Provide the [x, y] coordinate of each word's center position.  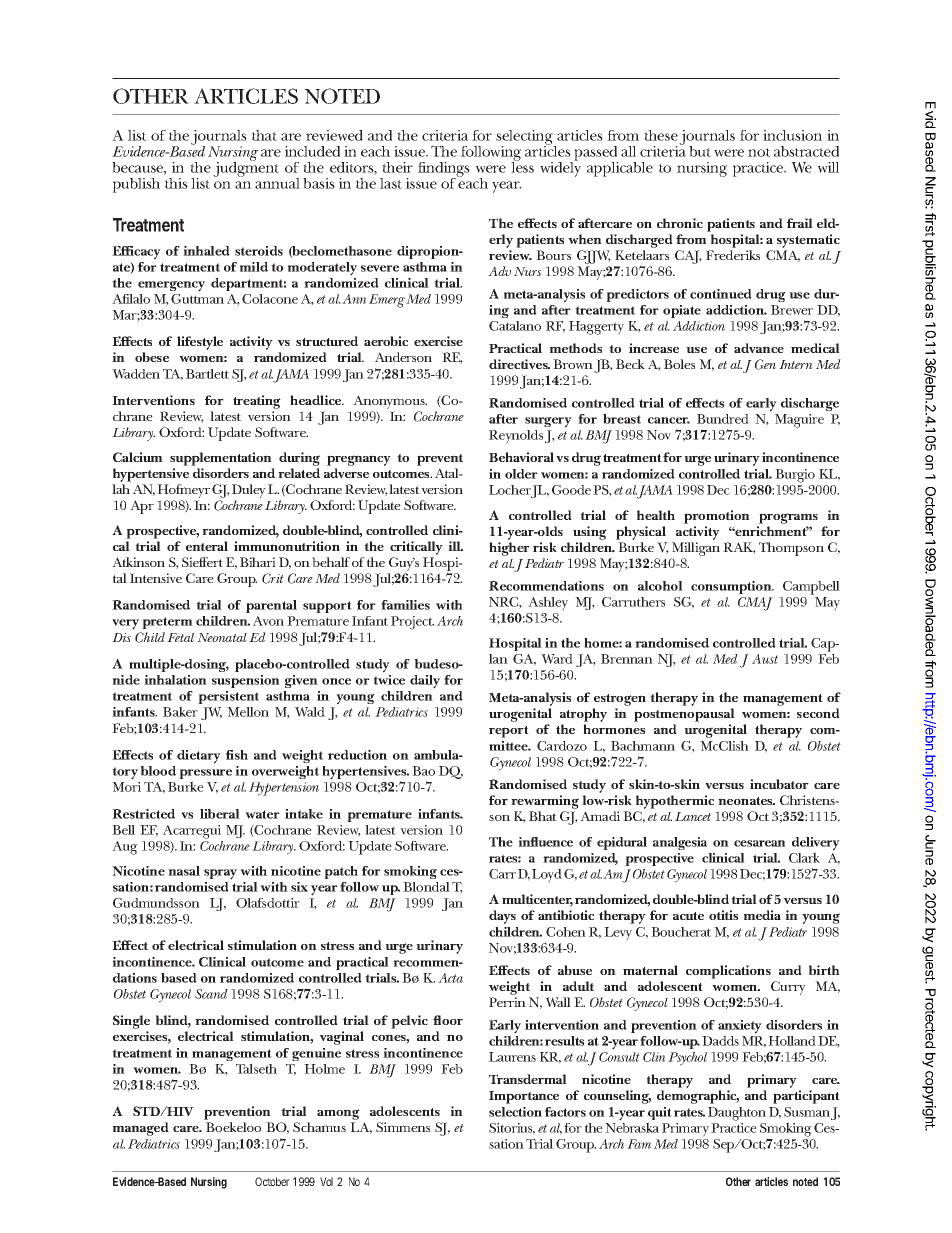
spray [220, 874]
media [762, 915]
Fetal [180, 637]
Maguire [799, 421]
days [502, 917]
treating [257, 402]
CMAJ [755, 604]
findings [444, 171]
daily [425, 682]
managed [141, 1129]
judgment [246, 168]
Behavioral [521, 457]
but [700, 151]
